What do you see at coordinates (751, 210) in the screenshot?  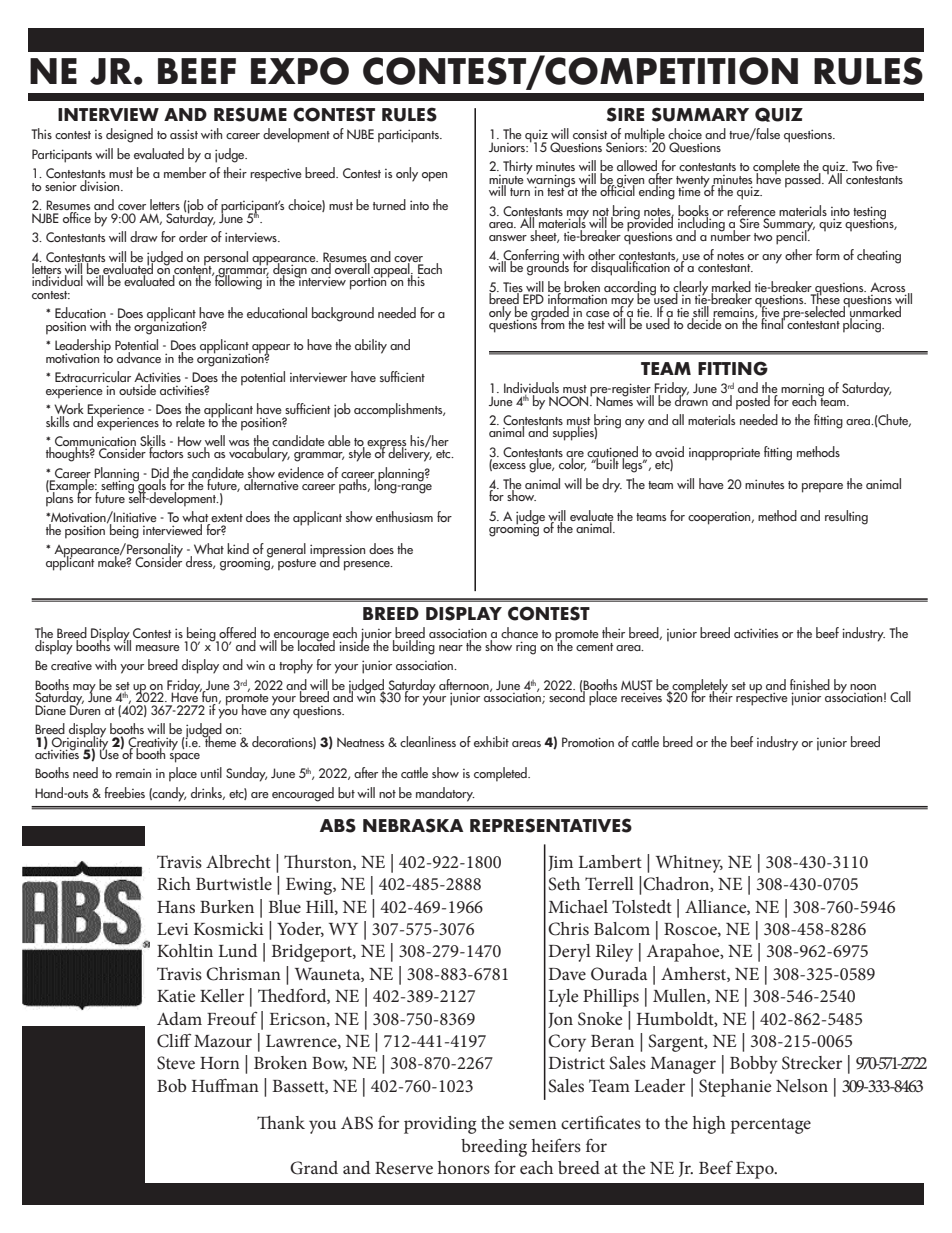 I see `reference` at bounding box center [751, 210].
